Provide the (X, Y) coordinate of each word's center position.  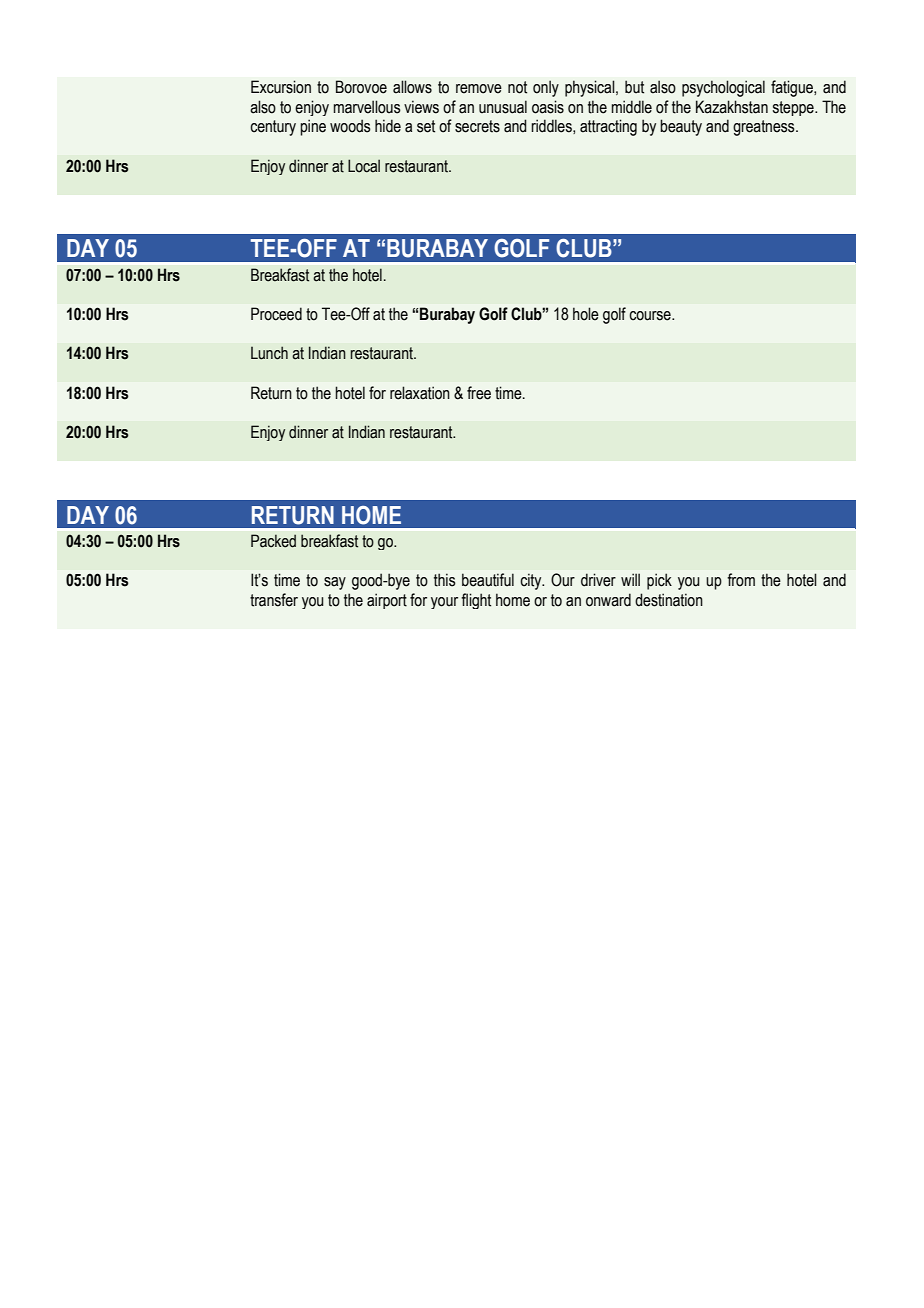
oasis (548, 107)
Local (364, 166)
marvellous (367, 107)
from (741, 580)
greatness (765, 128)
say (335, 583)
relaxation (420, 393)
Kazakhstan (732, 107)
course (651, 316)
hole (586, 314)
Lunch (269, 353)
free (479, 393)
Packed (273, 541)
